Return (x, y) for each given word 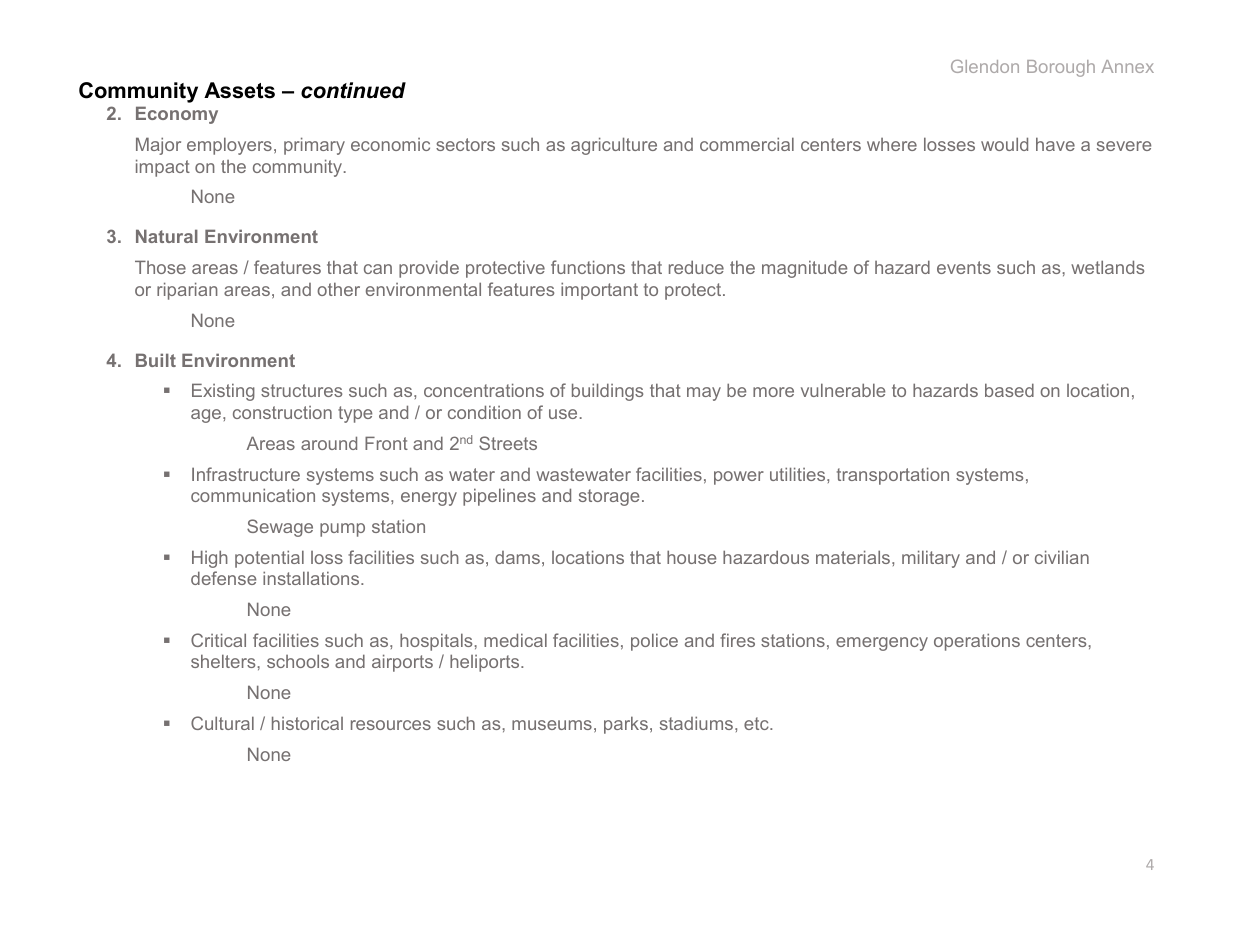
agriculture (614, 146)
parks (626, 725)
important (599, 291)
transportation (893, 476)
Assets (239, 90)
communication (253, 495)
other (338, 289)
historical (307, 723)
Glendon (985, 66)
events (964, 267)
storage (609, 497)
